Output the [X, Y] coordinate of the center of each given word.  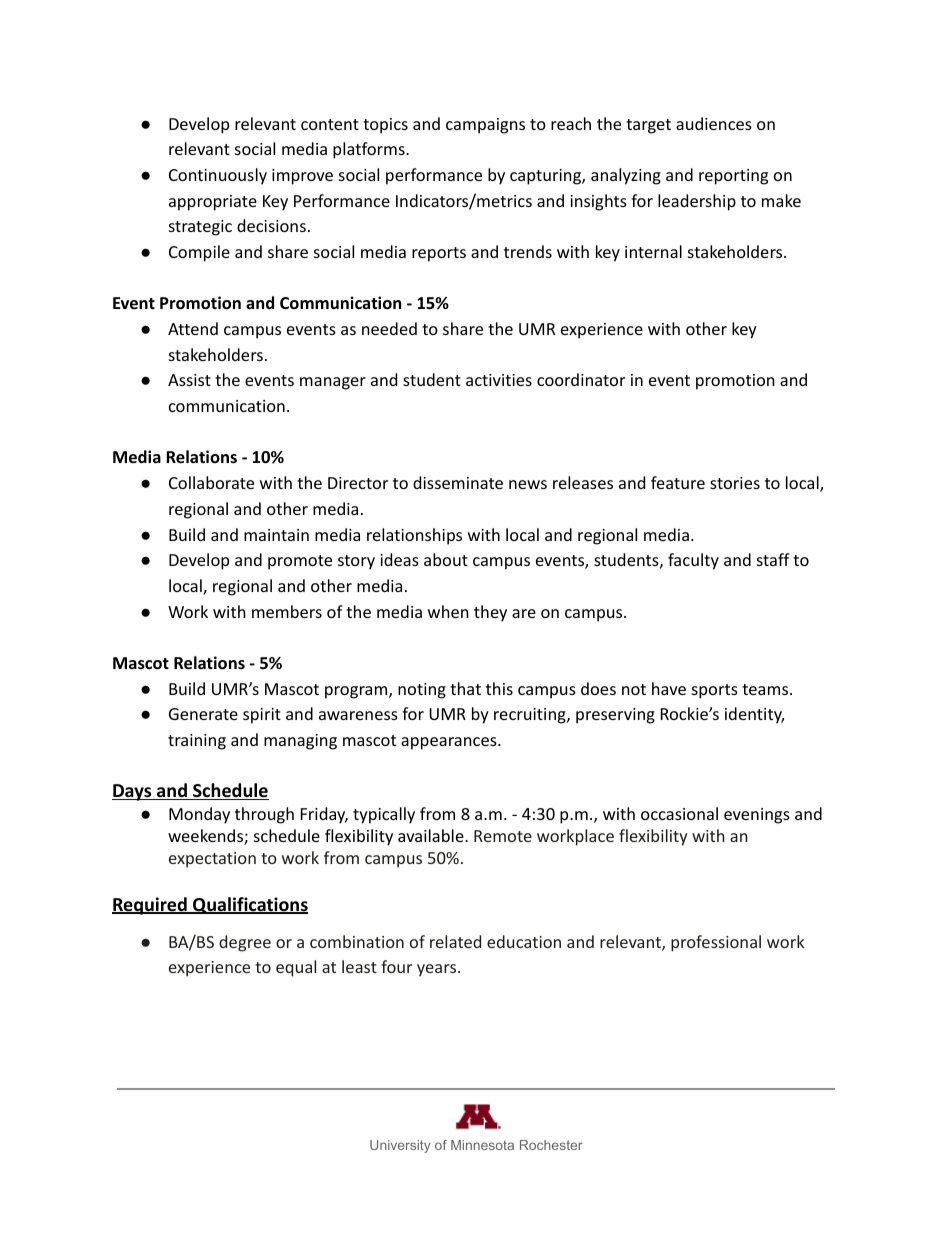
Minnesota [482, 1145]
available [432, 835]
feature [678, 482]
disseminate [458, 482]
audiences [714, 123]
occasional [679, 813]
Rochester [551, 1145]
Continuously [218, 176]
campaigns [485, 126]
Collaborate [211, 482]
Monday [199, 815]
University [400, 1146]
